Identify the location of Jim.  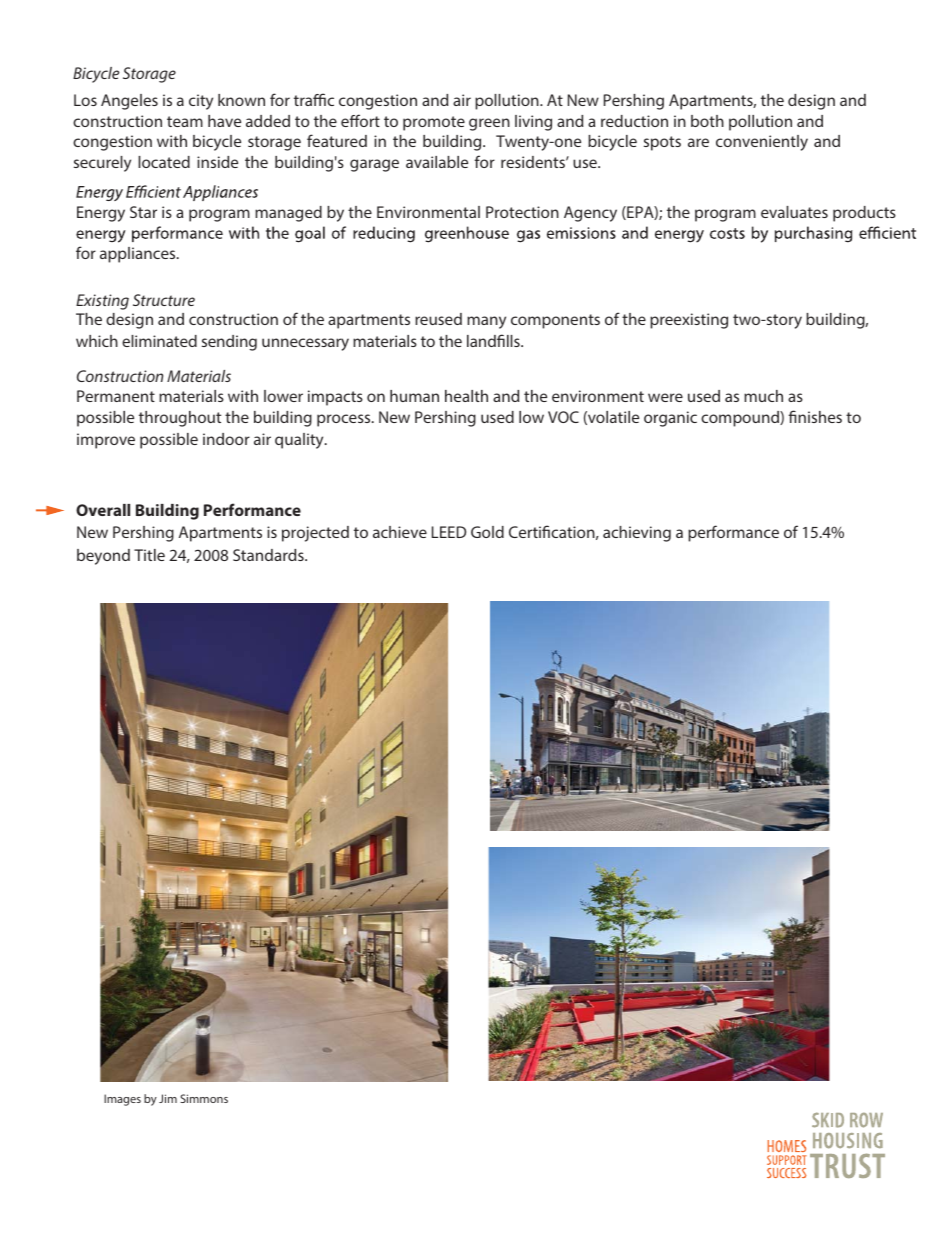
(168, 1098).
